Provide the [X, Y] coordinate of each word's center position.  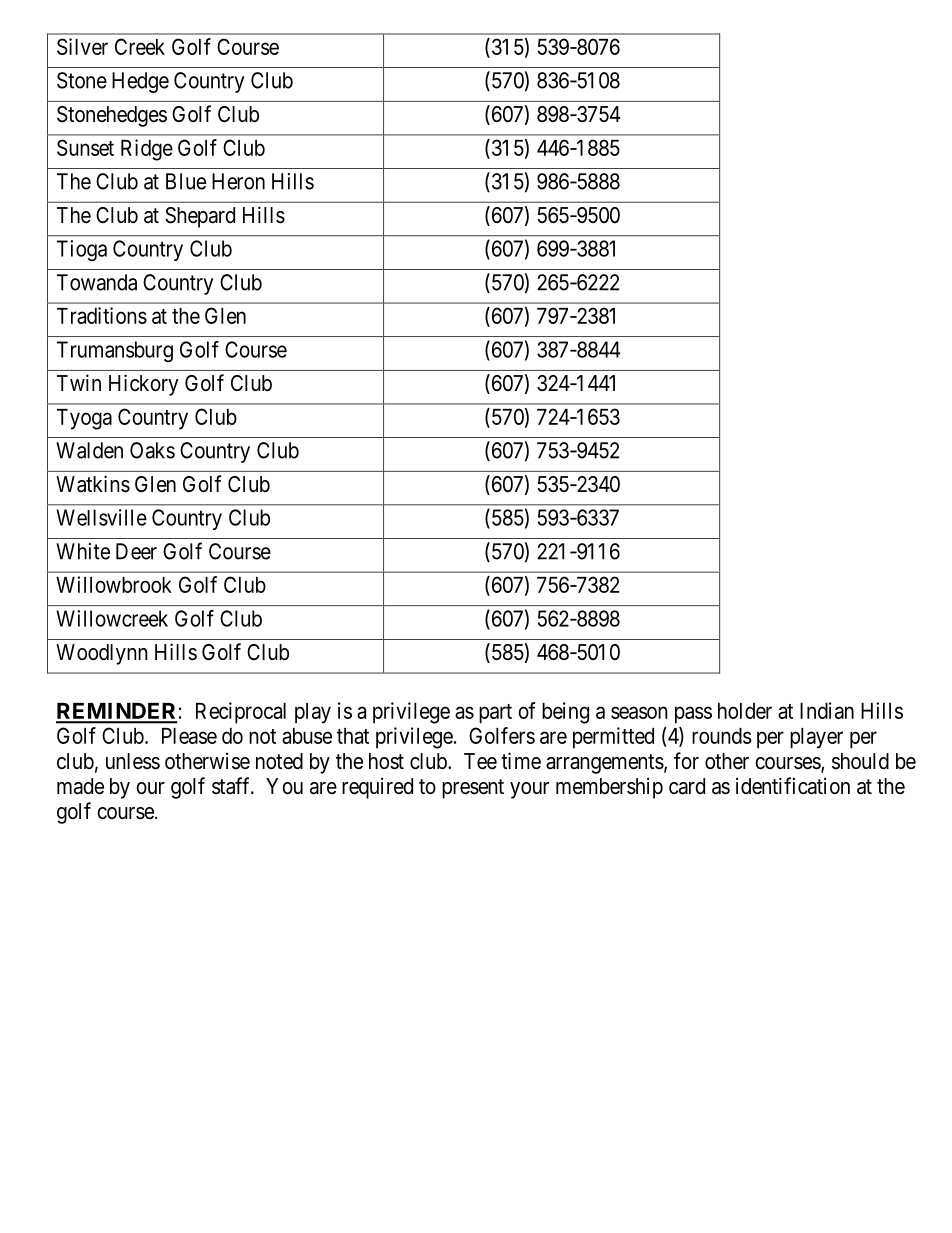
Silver [82, 46]
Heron [238, 181]
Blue [186, 181]
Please [189, 736]
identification [793, 786]
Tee [480, 761]
